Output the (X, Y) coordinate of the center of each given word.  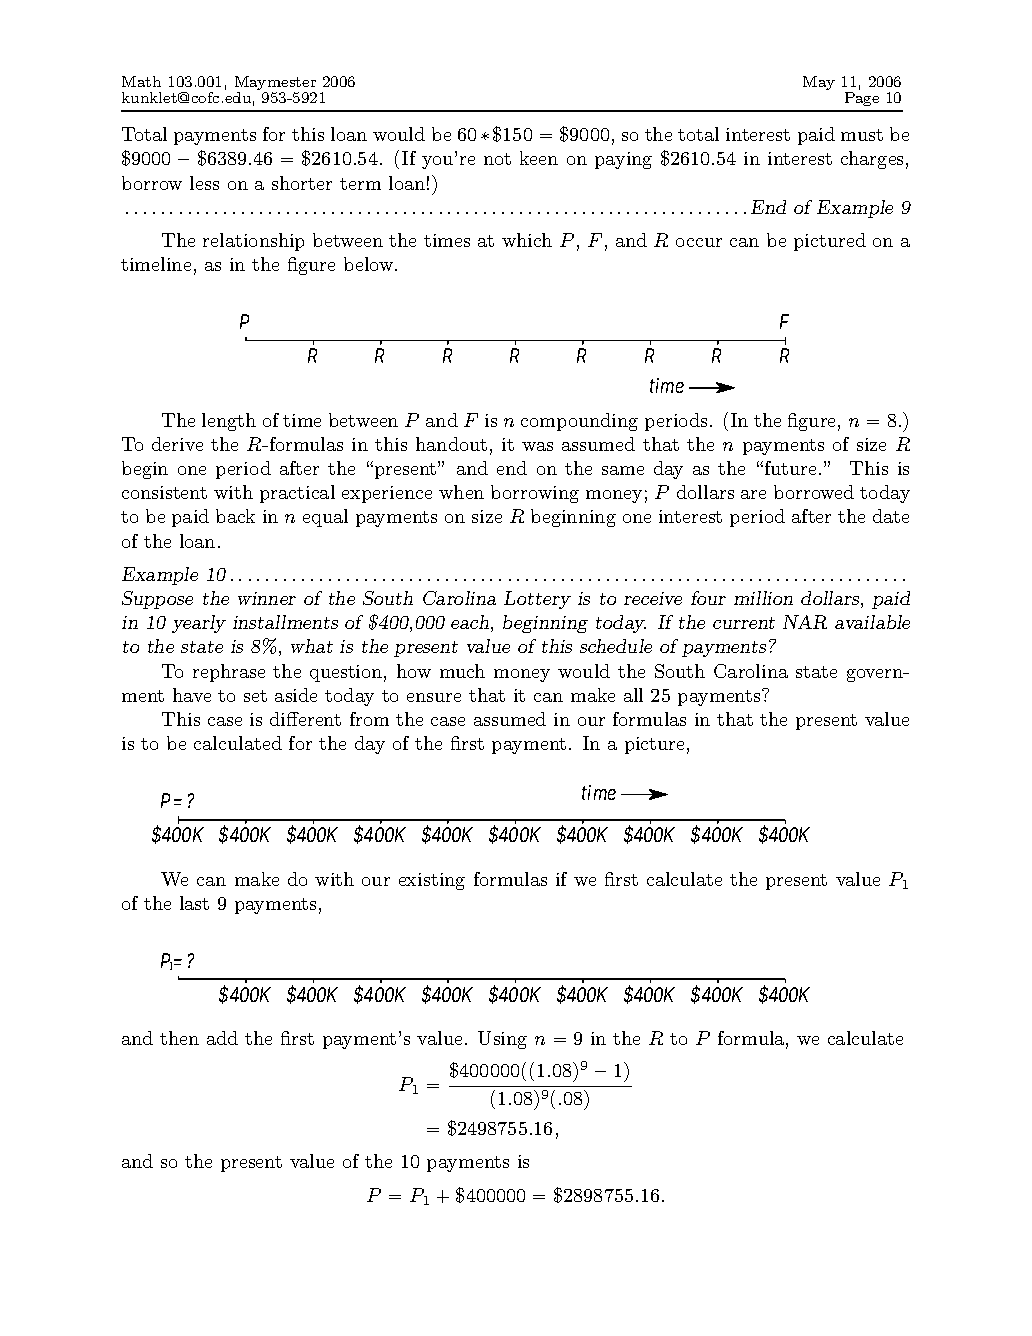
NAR (805, 622)
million (763, 598)
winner (267, 598)
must (862, 135)
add (222, 1038)
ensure (434, 697)
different (305, 719)
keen (539, 158)
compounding (579, 422)
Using (502, 1040)
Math (141, 81)
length (229, 422)
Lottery (537, 600)
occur (699, 242)
